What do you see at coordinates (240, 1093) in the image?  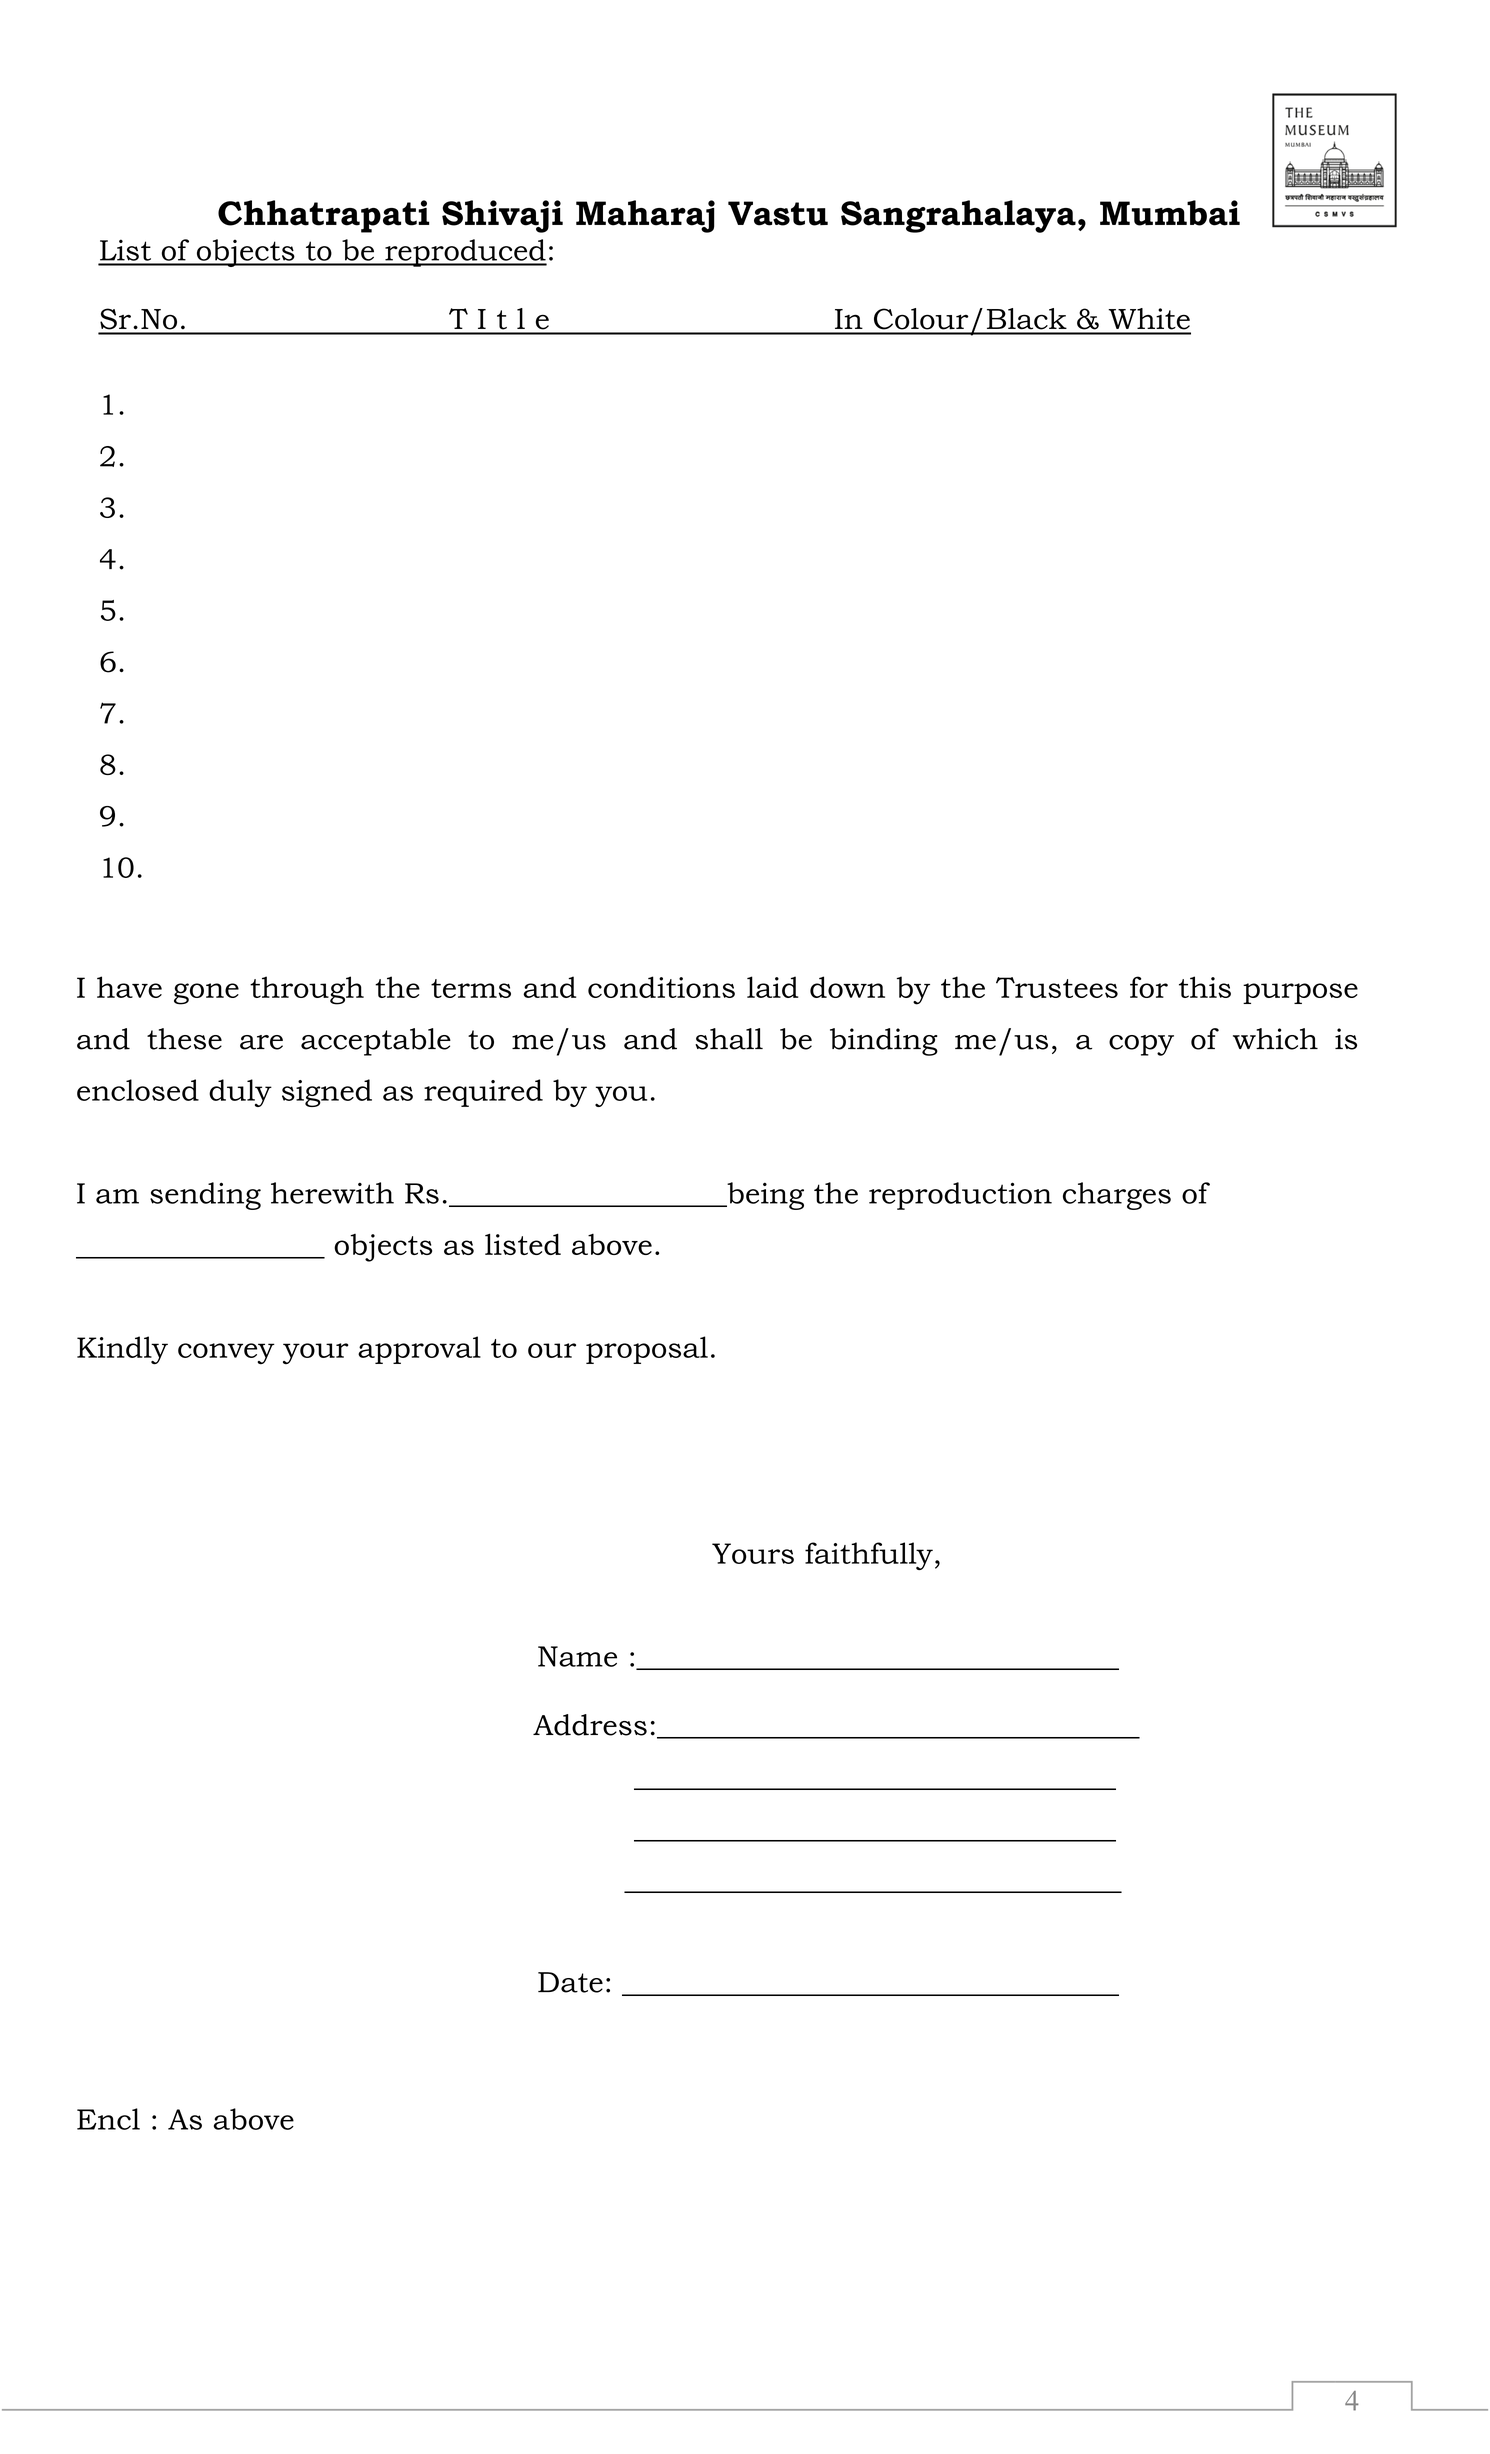 I see `duly` at bounding box center [240, 1093].
